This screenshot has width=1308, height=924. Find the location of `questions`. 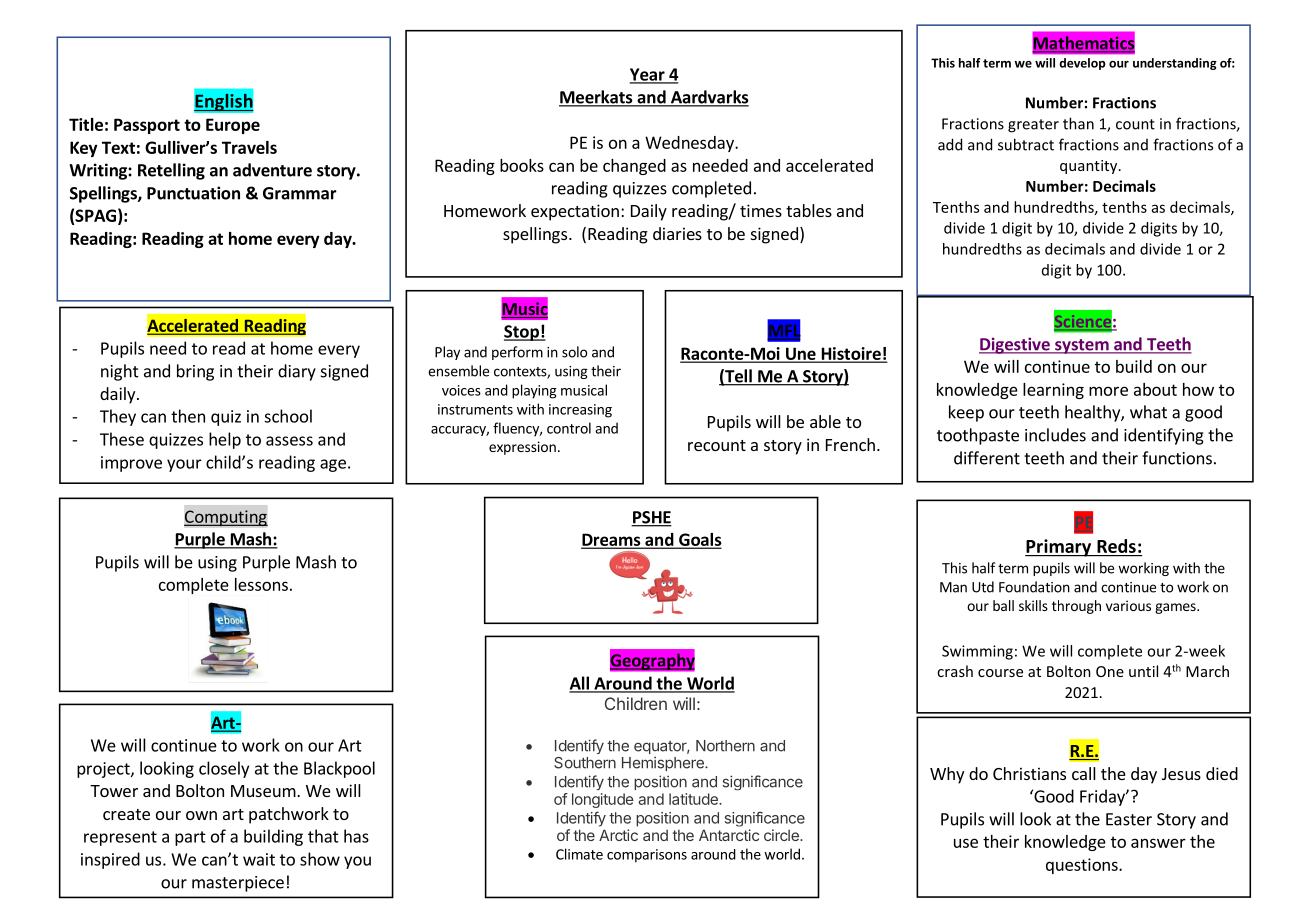

questions is located at coordinates (1083, 866).
